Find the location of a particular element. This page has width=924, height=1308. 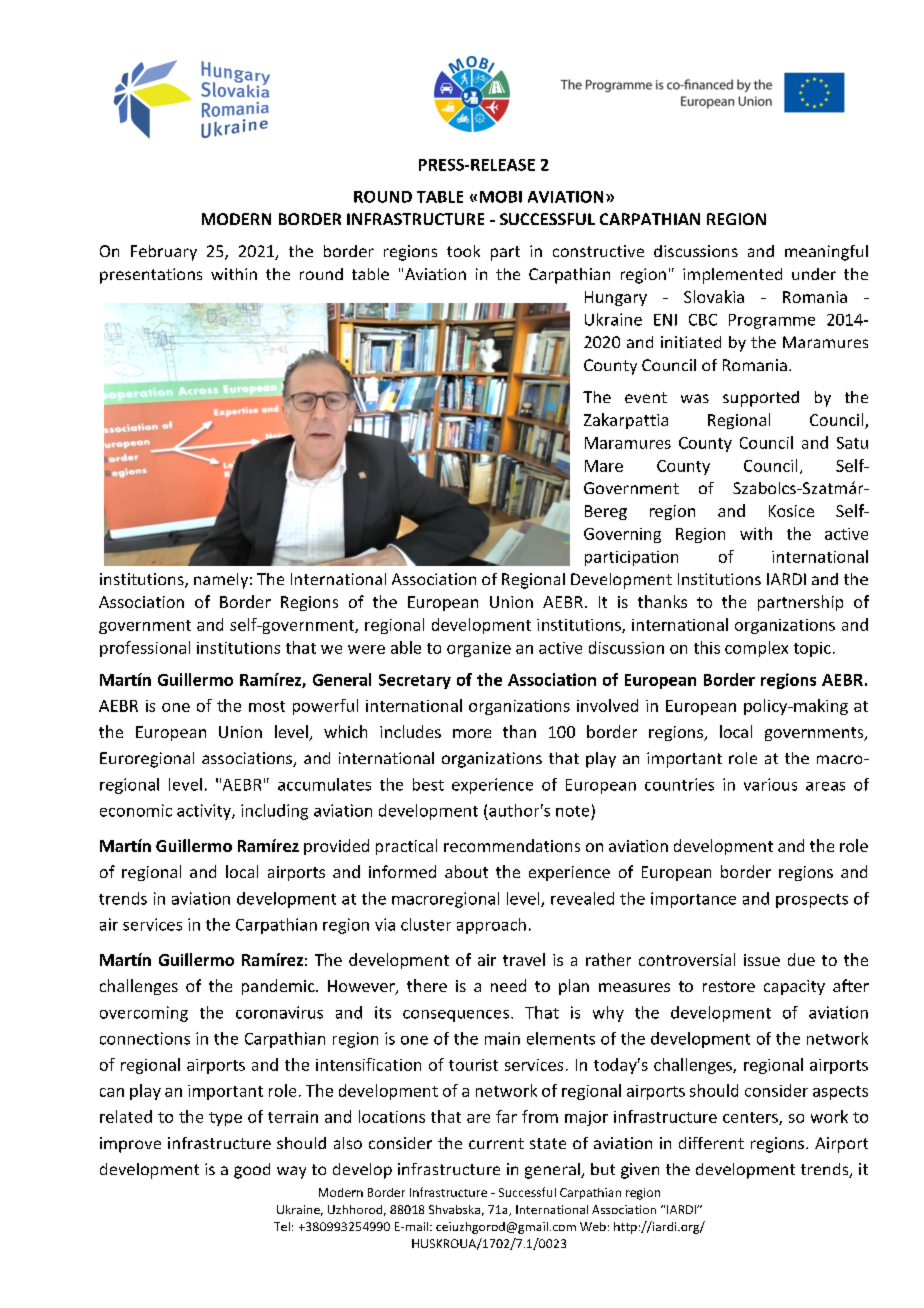

different is located at coordinates (711, 1143).
